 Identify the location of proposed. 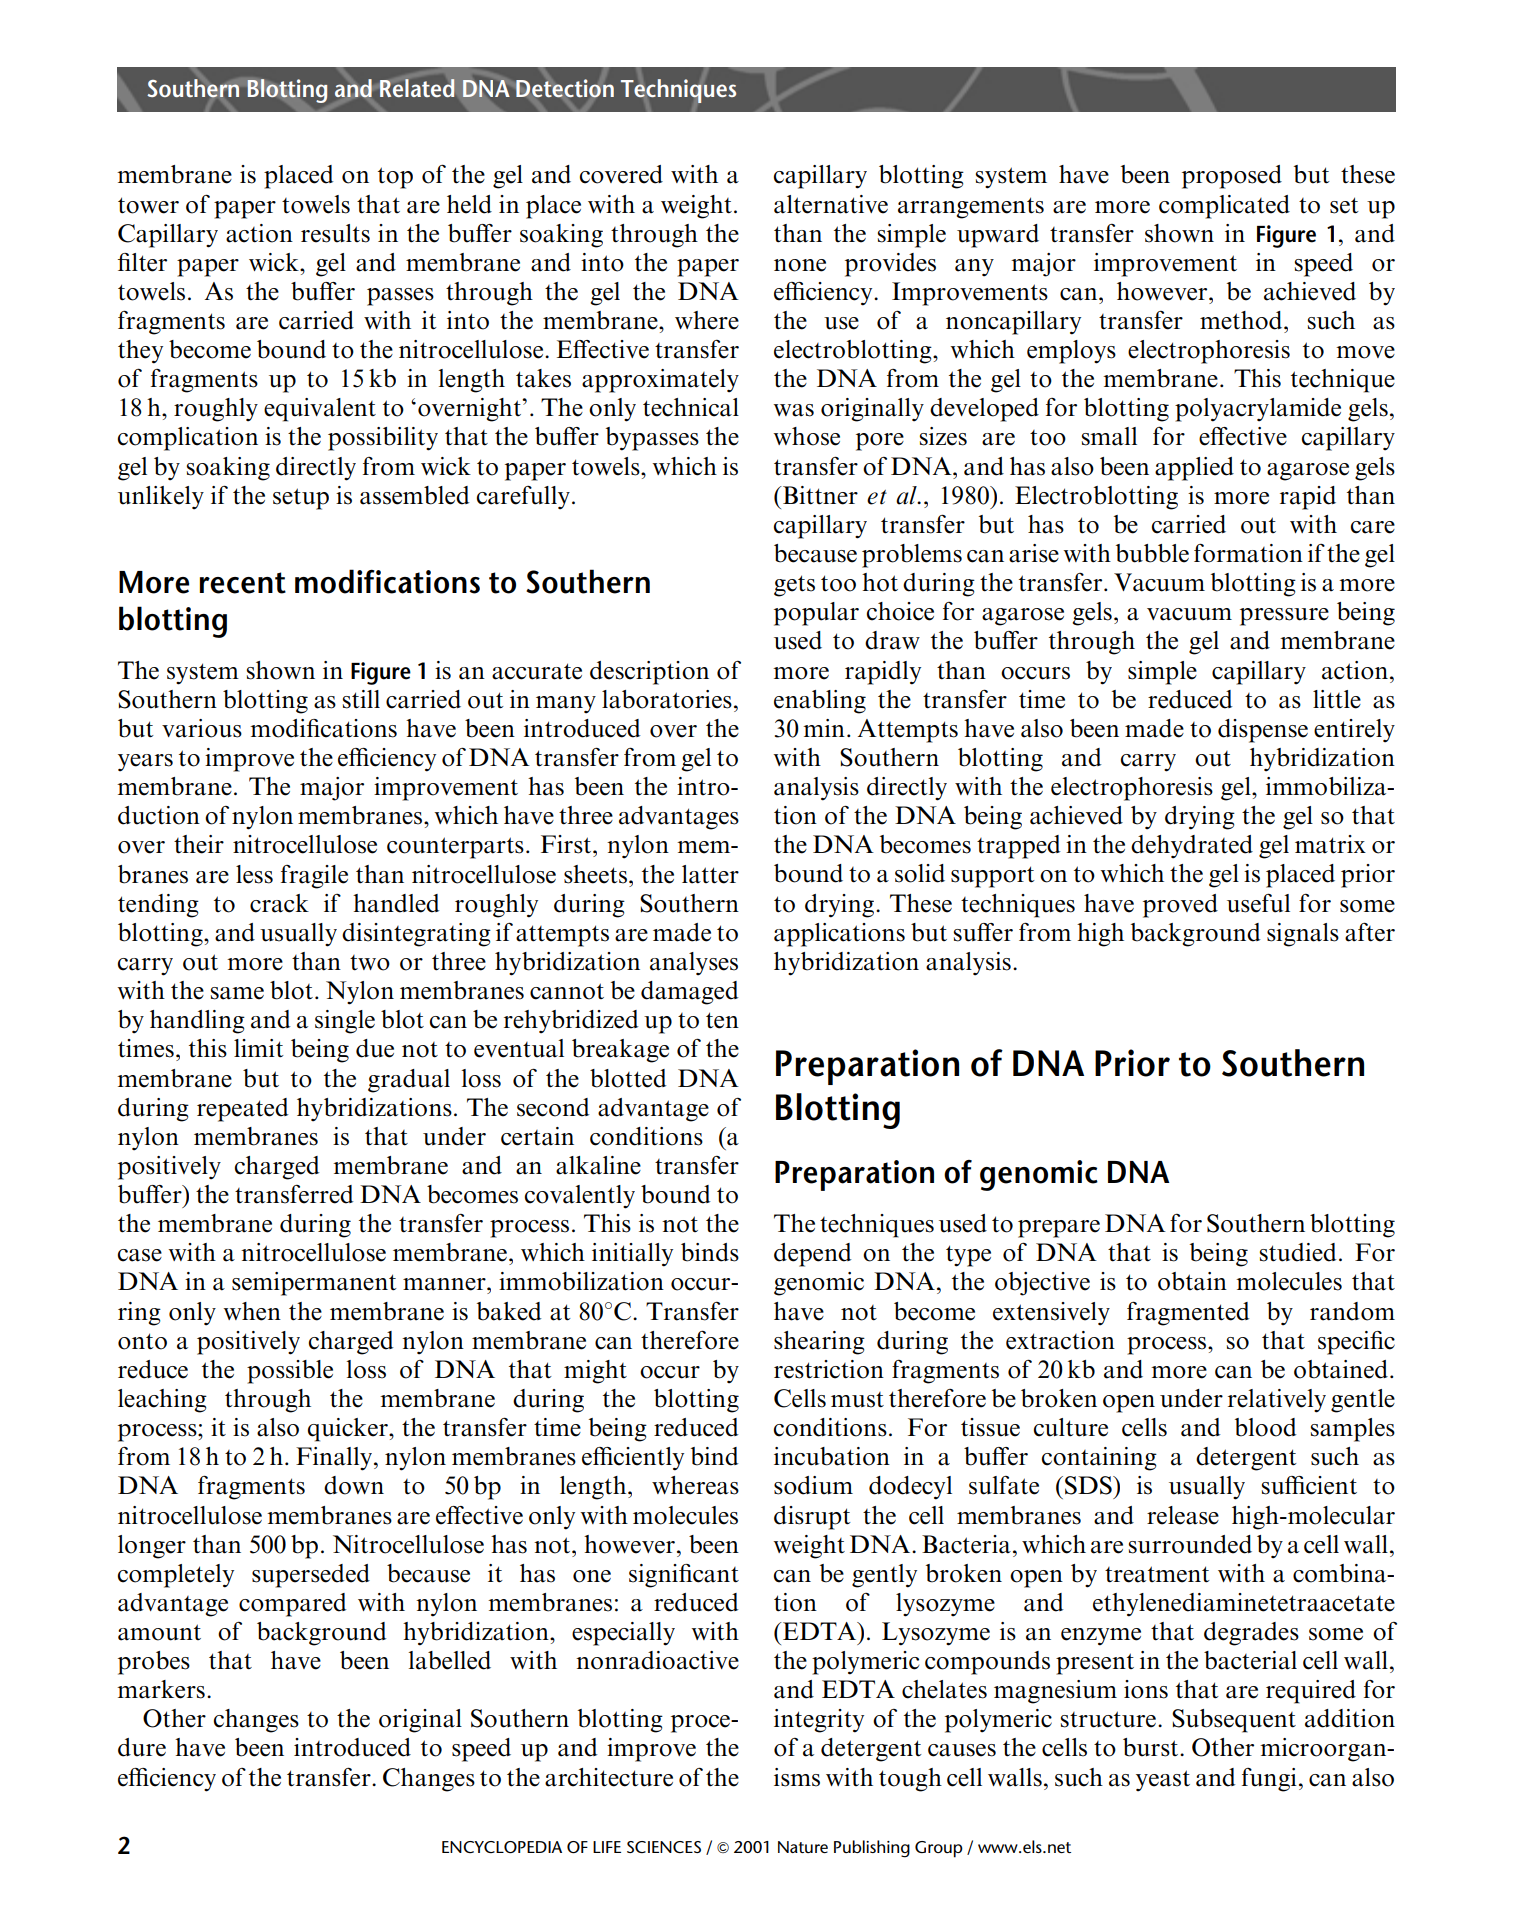
(1232, 177).
